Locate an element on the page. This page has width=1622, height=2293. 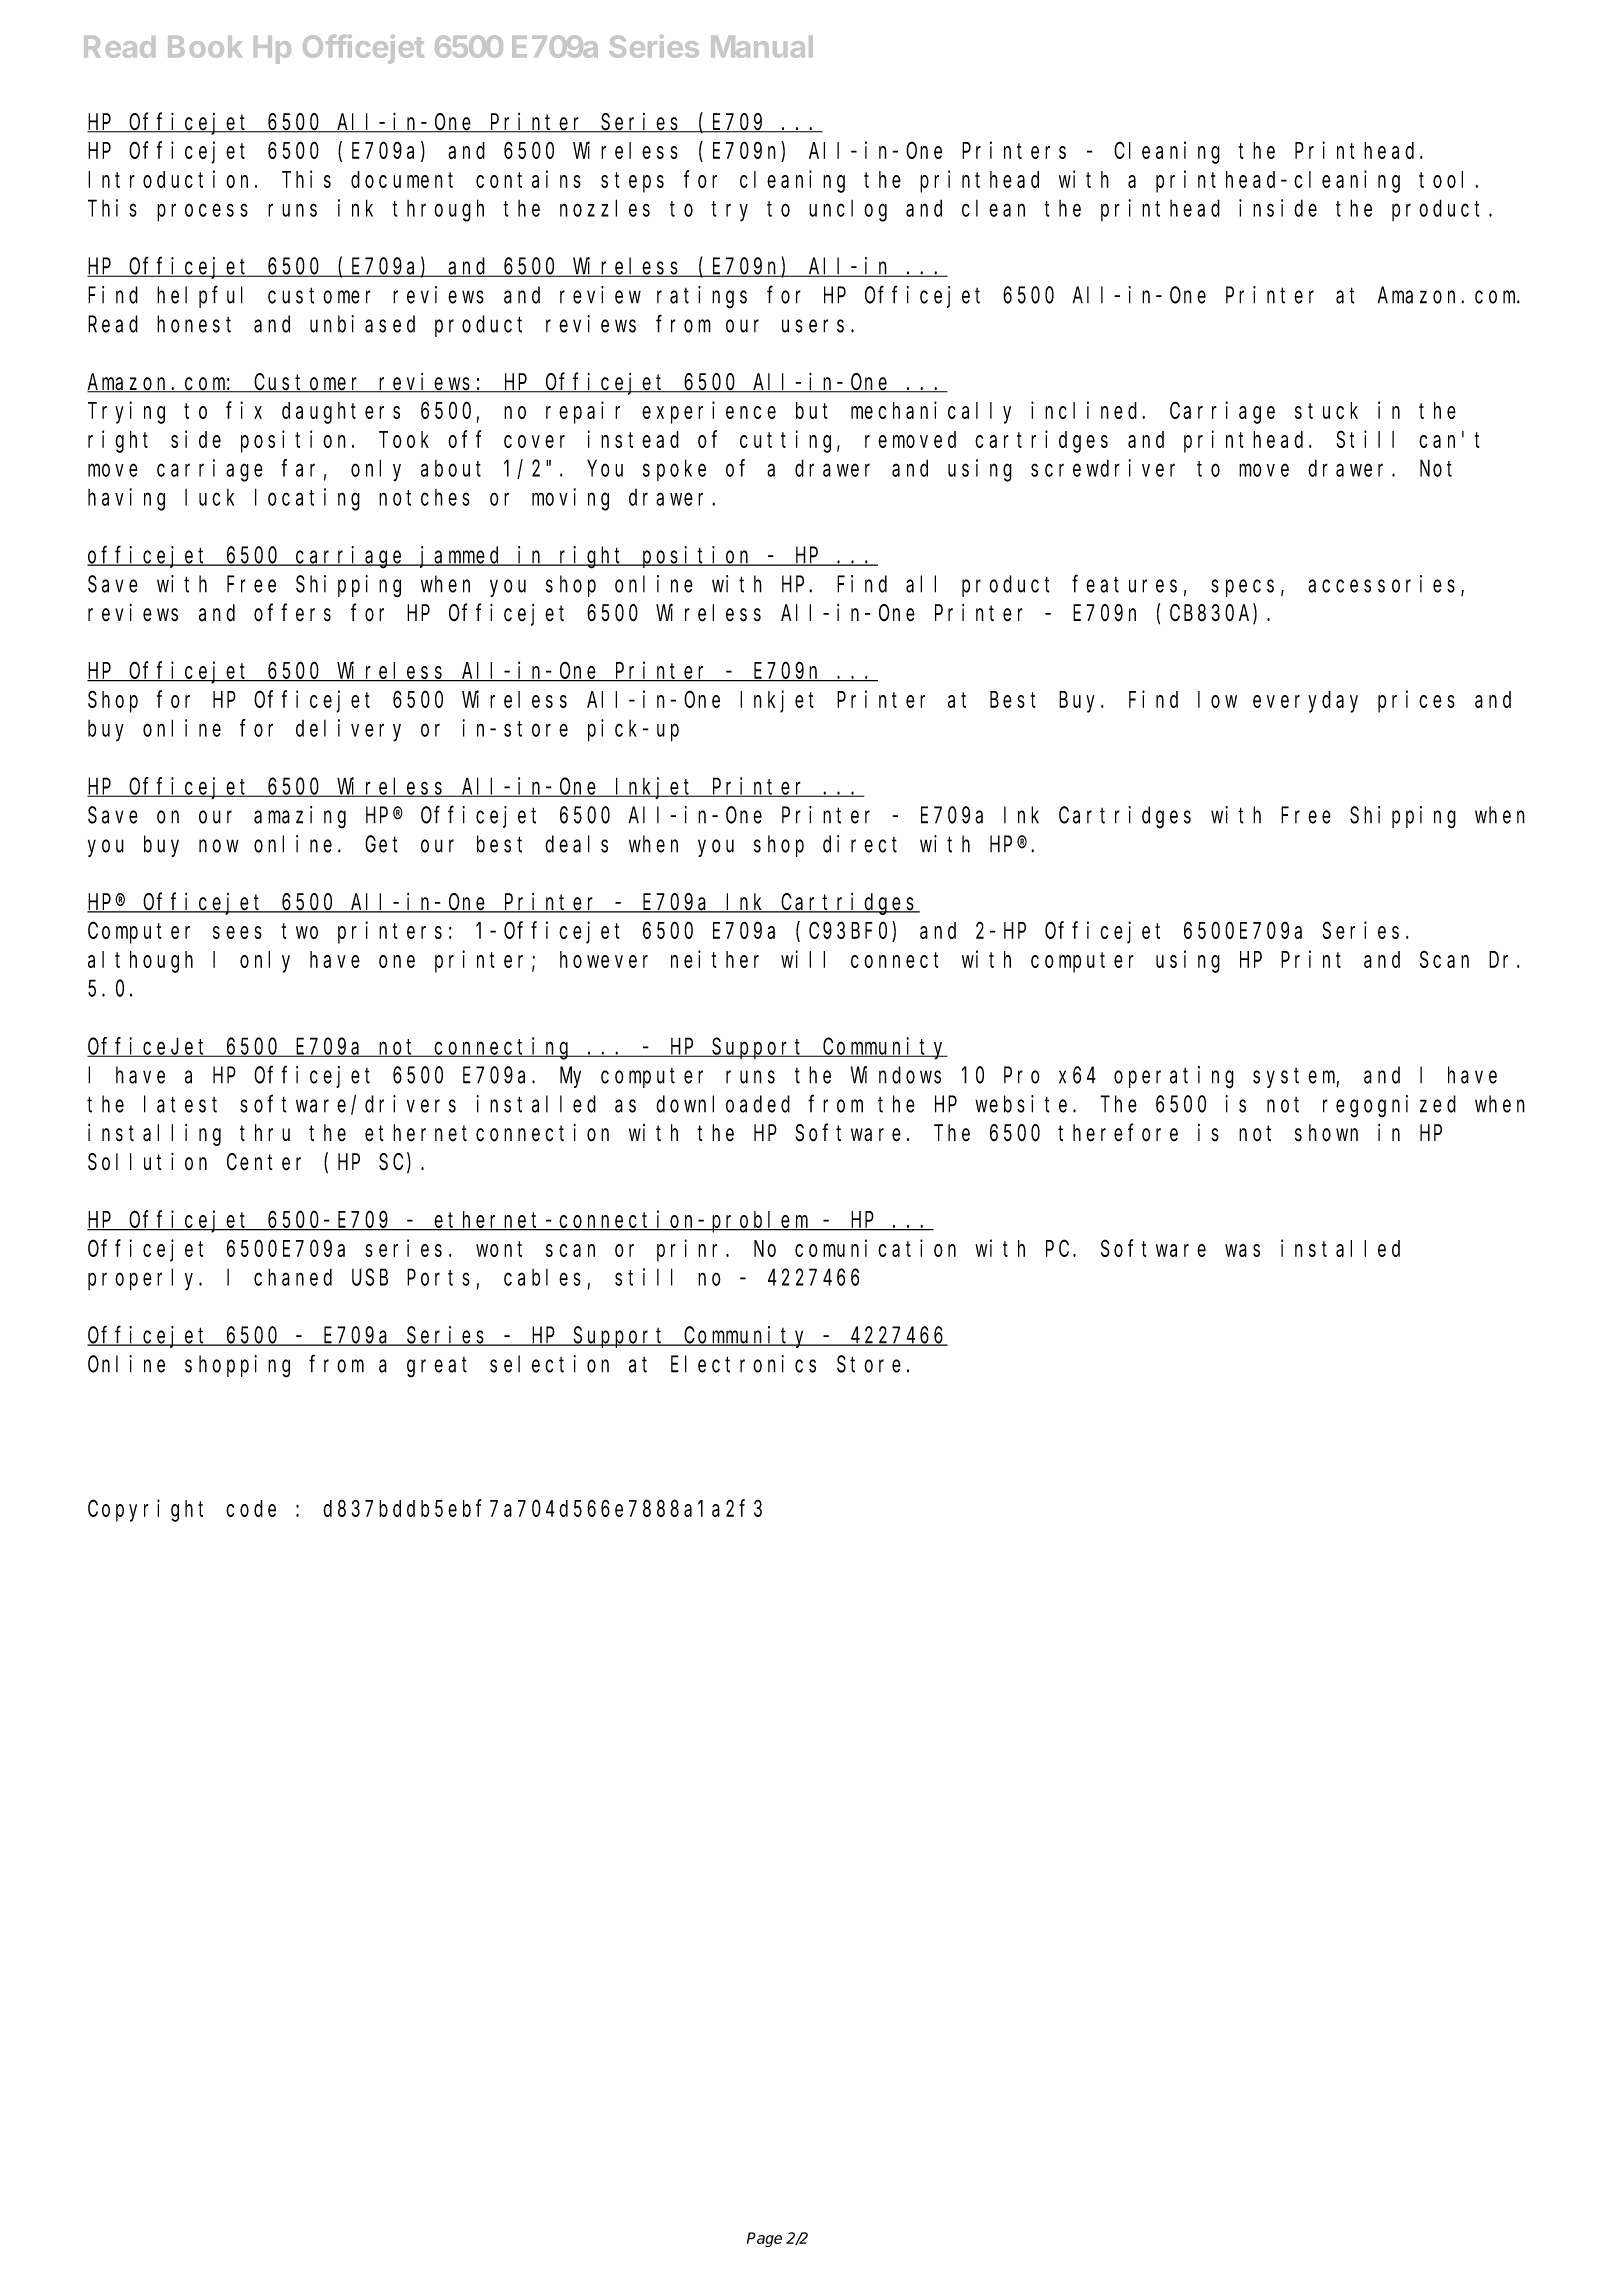
Book is located at coordinates (205, 47).
